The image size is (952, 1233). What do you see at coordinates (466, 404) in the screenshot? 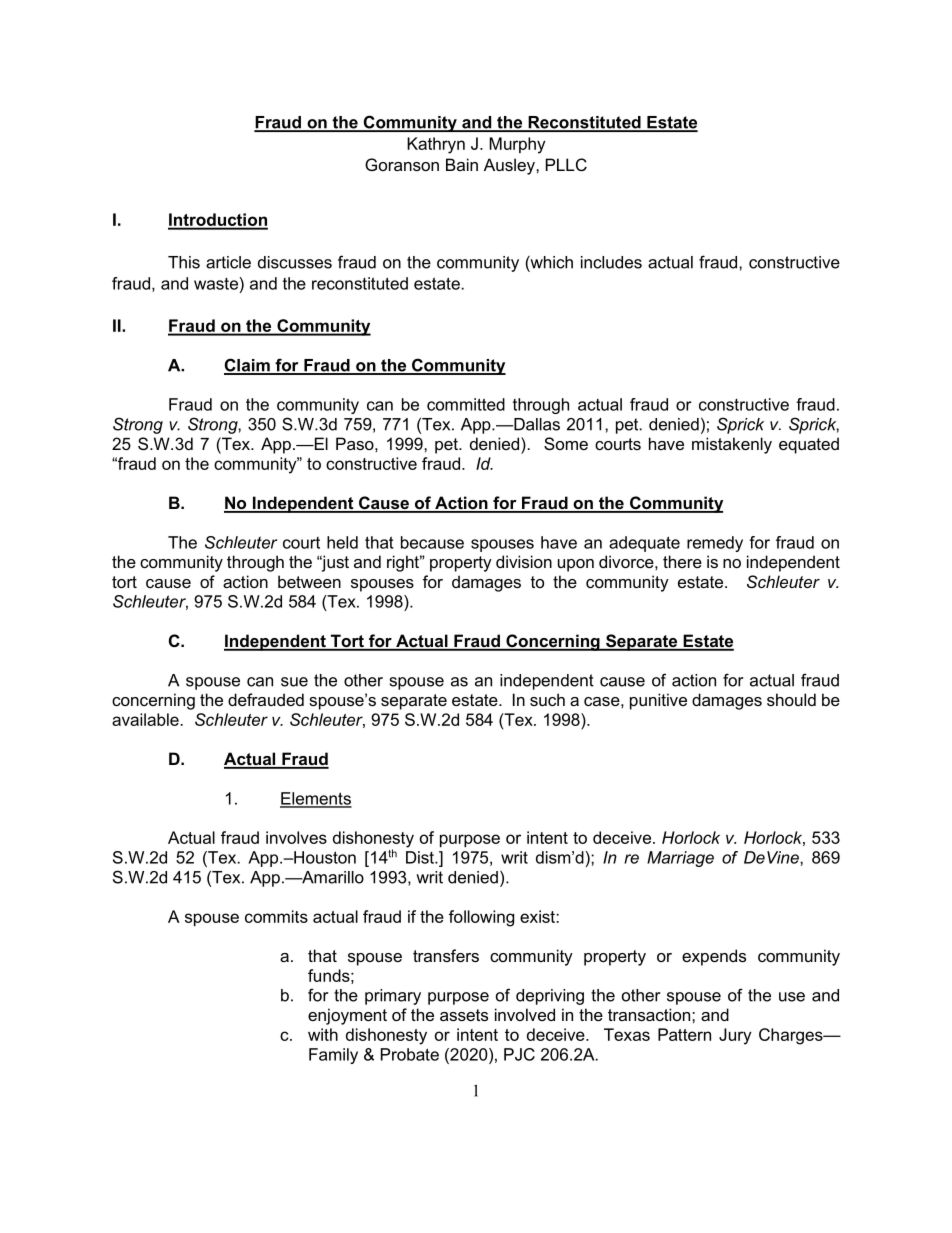
I see `committed` at bounding box center [466, 404].
